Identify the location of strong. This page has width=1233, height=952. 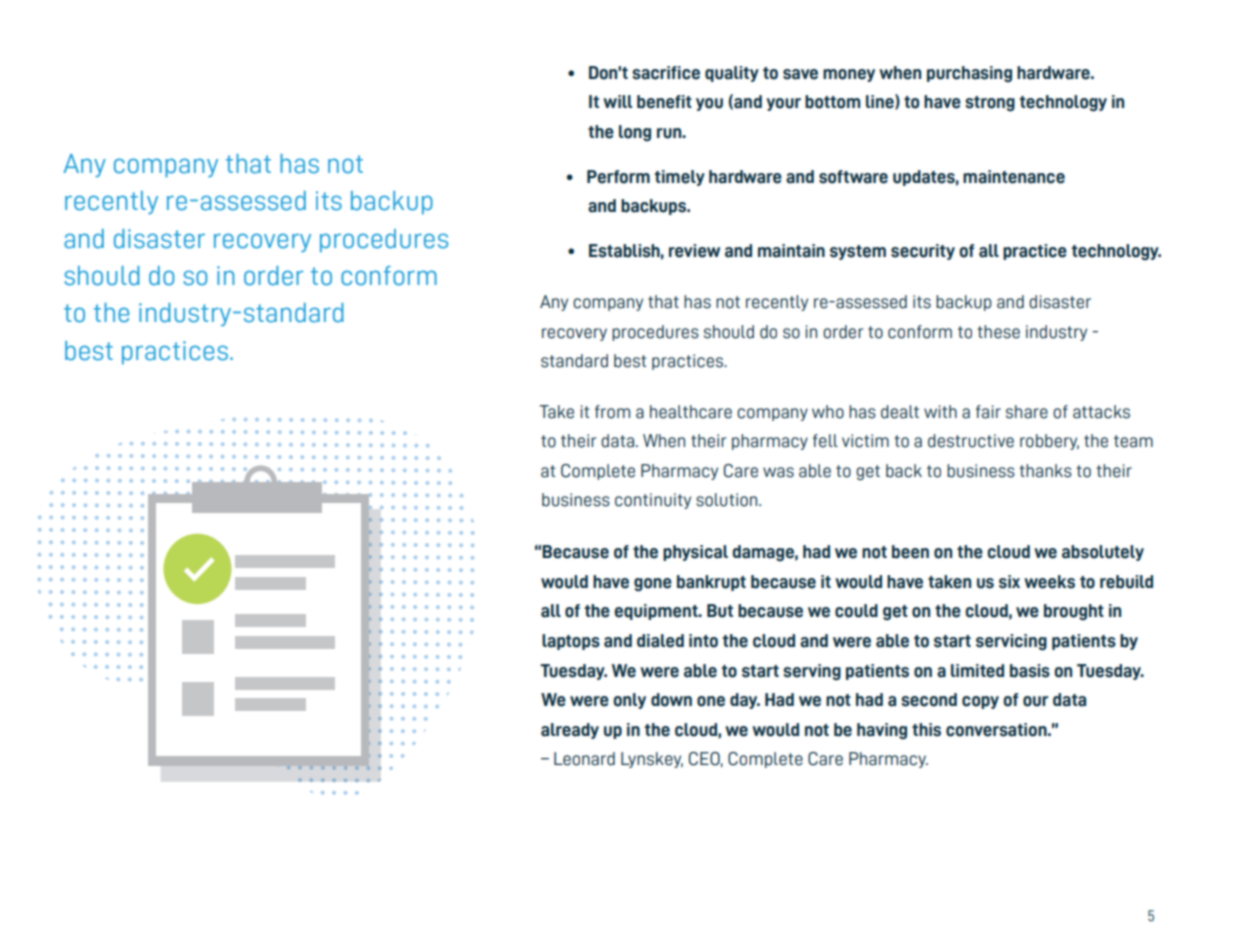
(990, 103).
